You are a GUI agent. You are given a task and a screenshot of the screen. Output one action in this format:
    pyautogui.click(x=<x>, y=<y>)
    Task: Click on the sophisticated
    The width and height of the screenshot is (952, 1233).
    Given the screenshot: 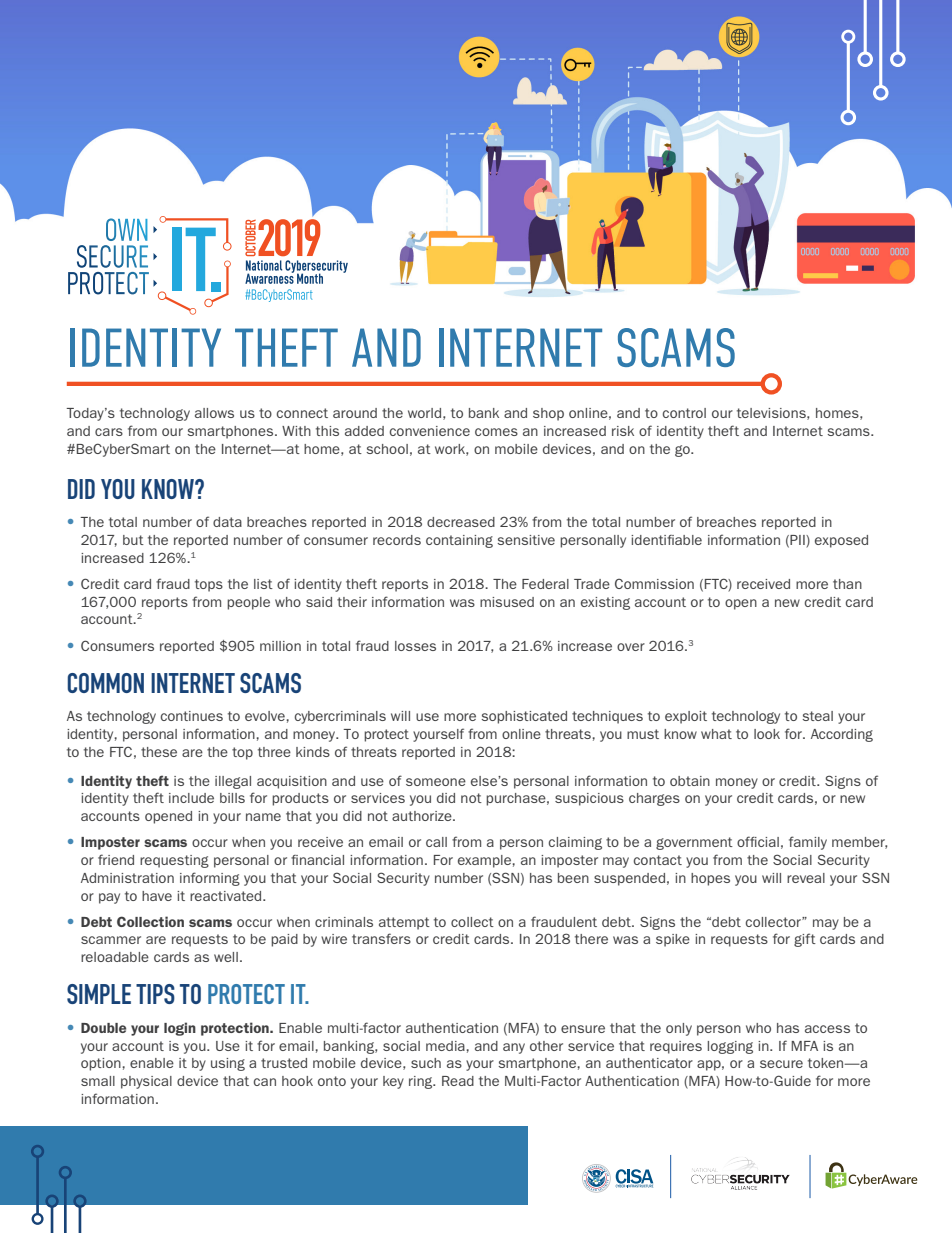 What is the action you would take?
    pyautogui.click(x=524, y=717)
